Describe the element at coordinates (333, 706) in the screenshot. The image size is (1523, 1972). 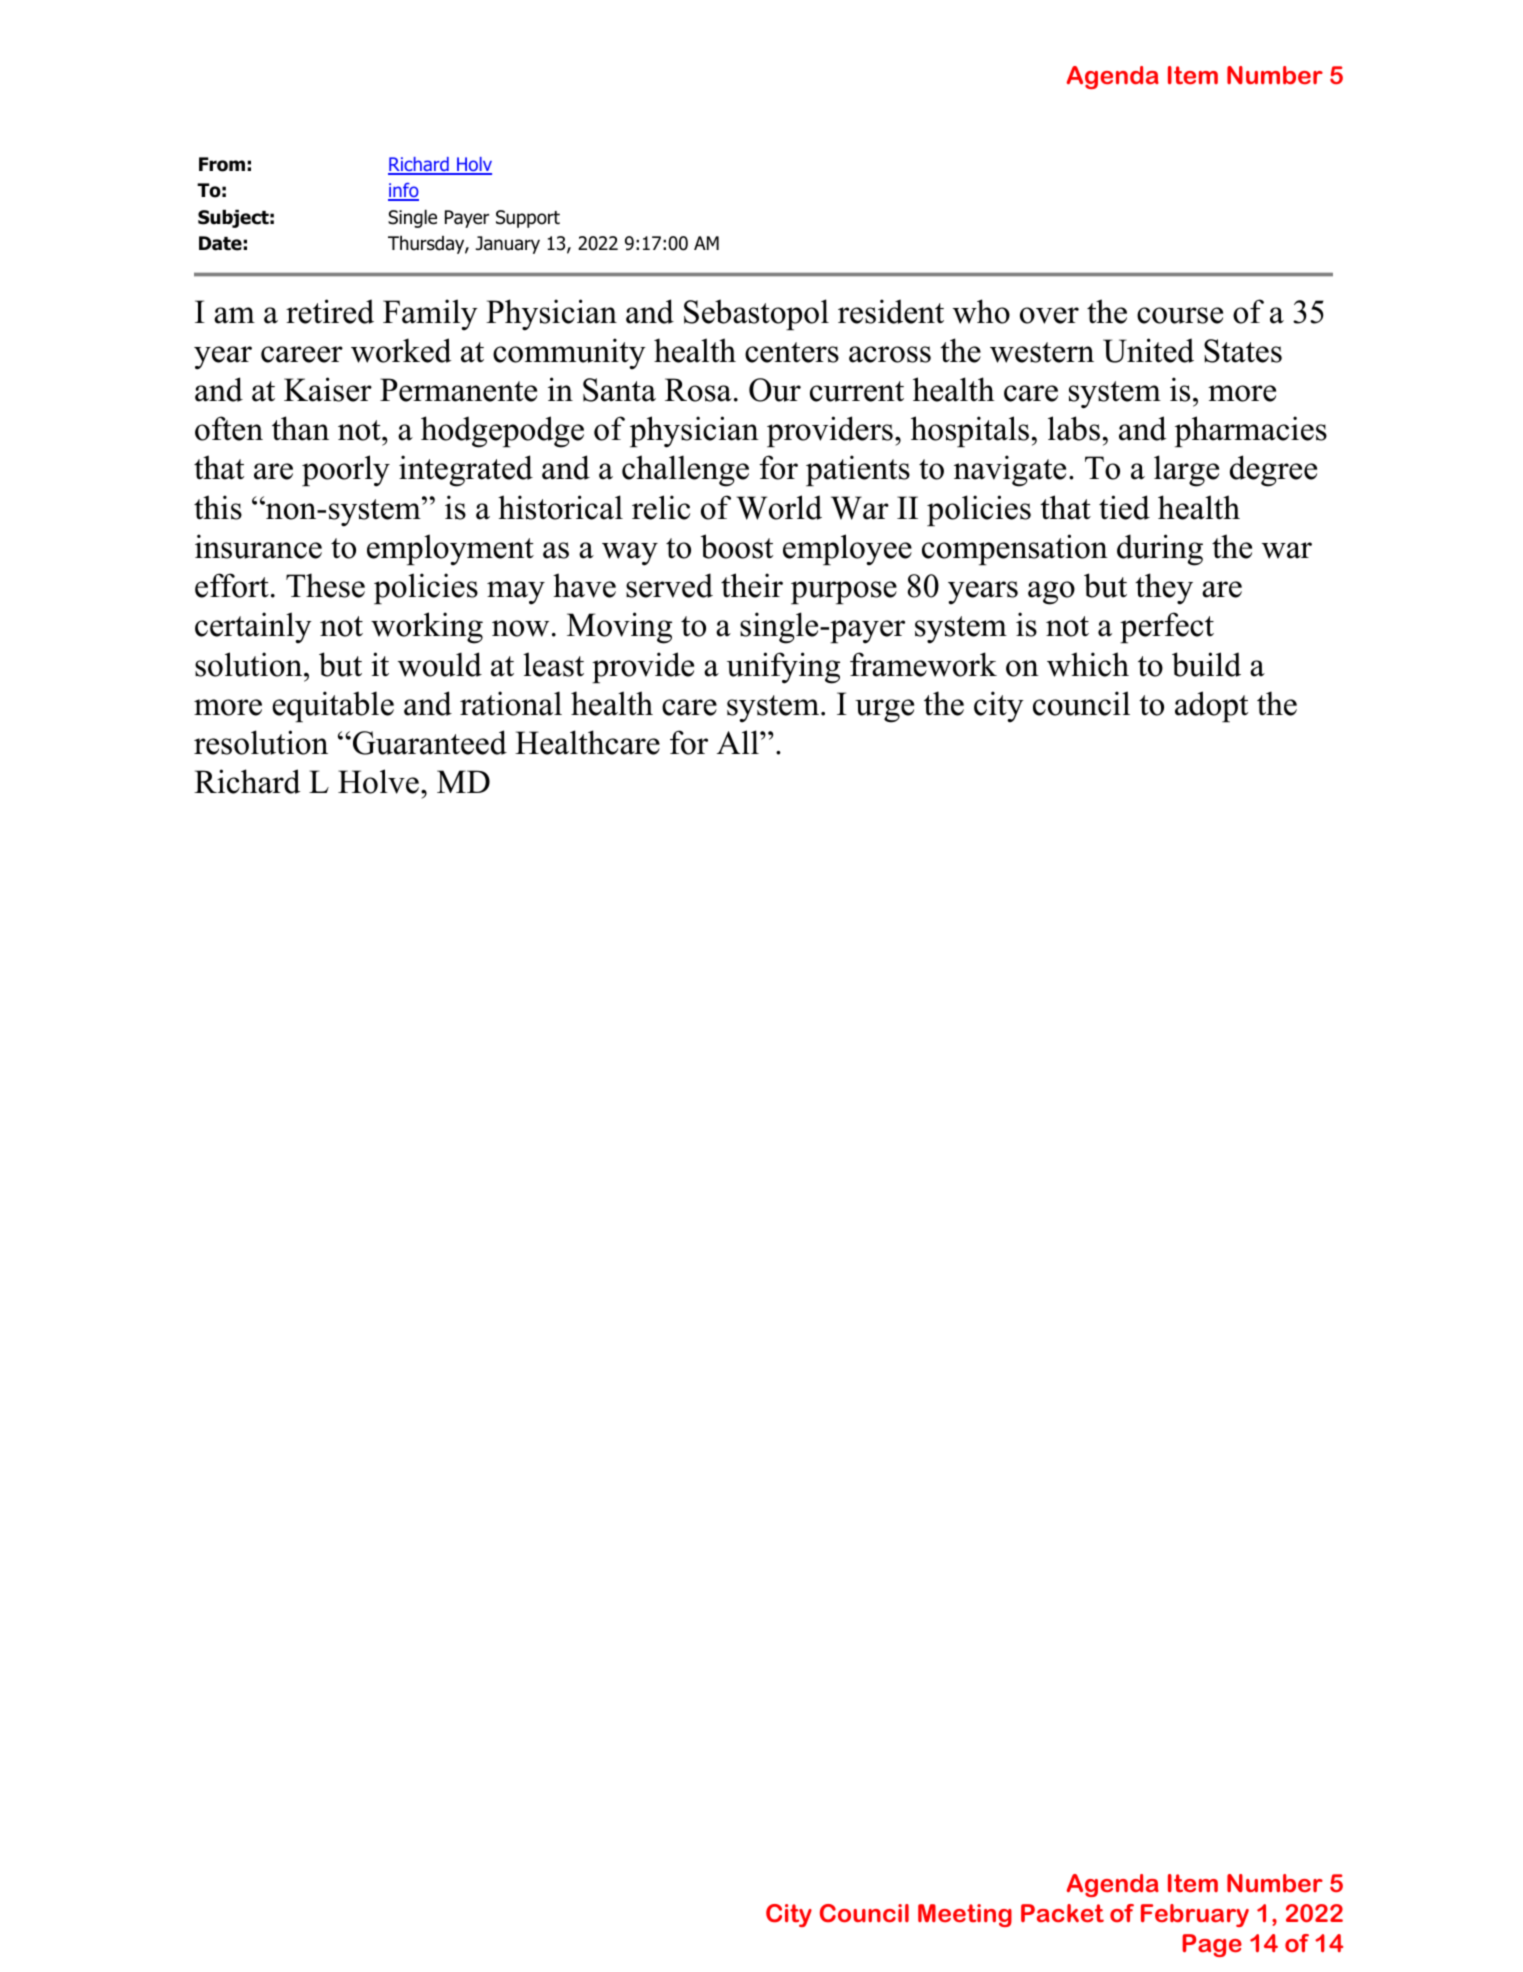
I see `equitable` at that location.
